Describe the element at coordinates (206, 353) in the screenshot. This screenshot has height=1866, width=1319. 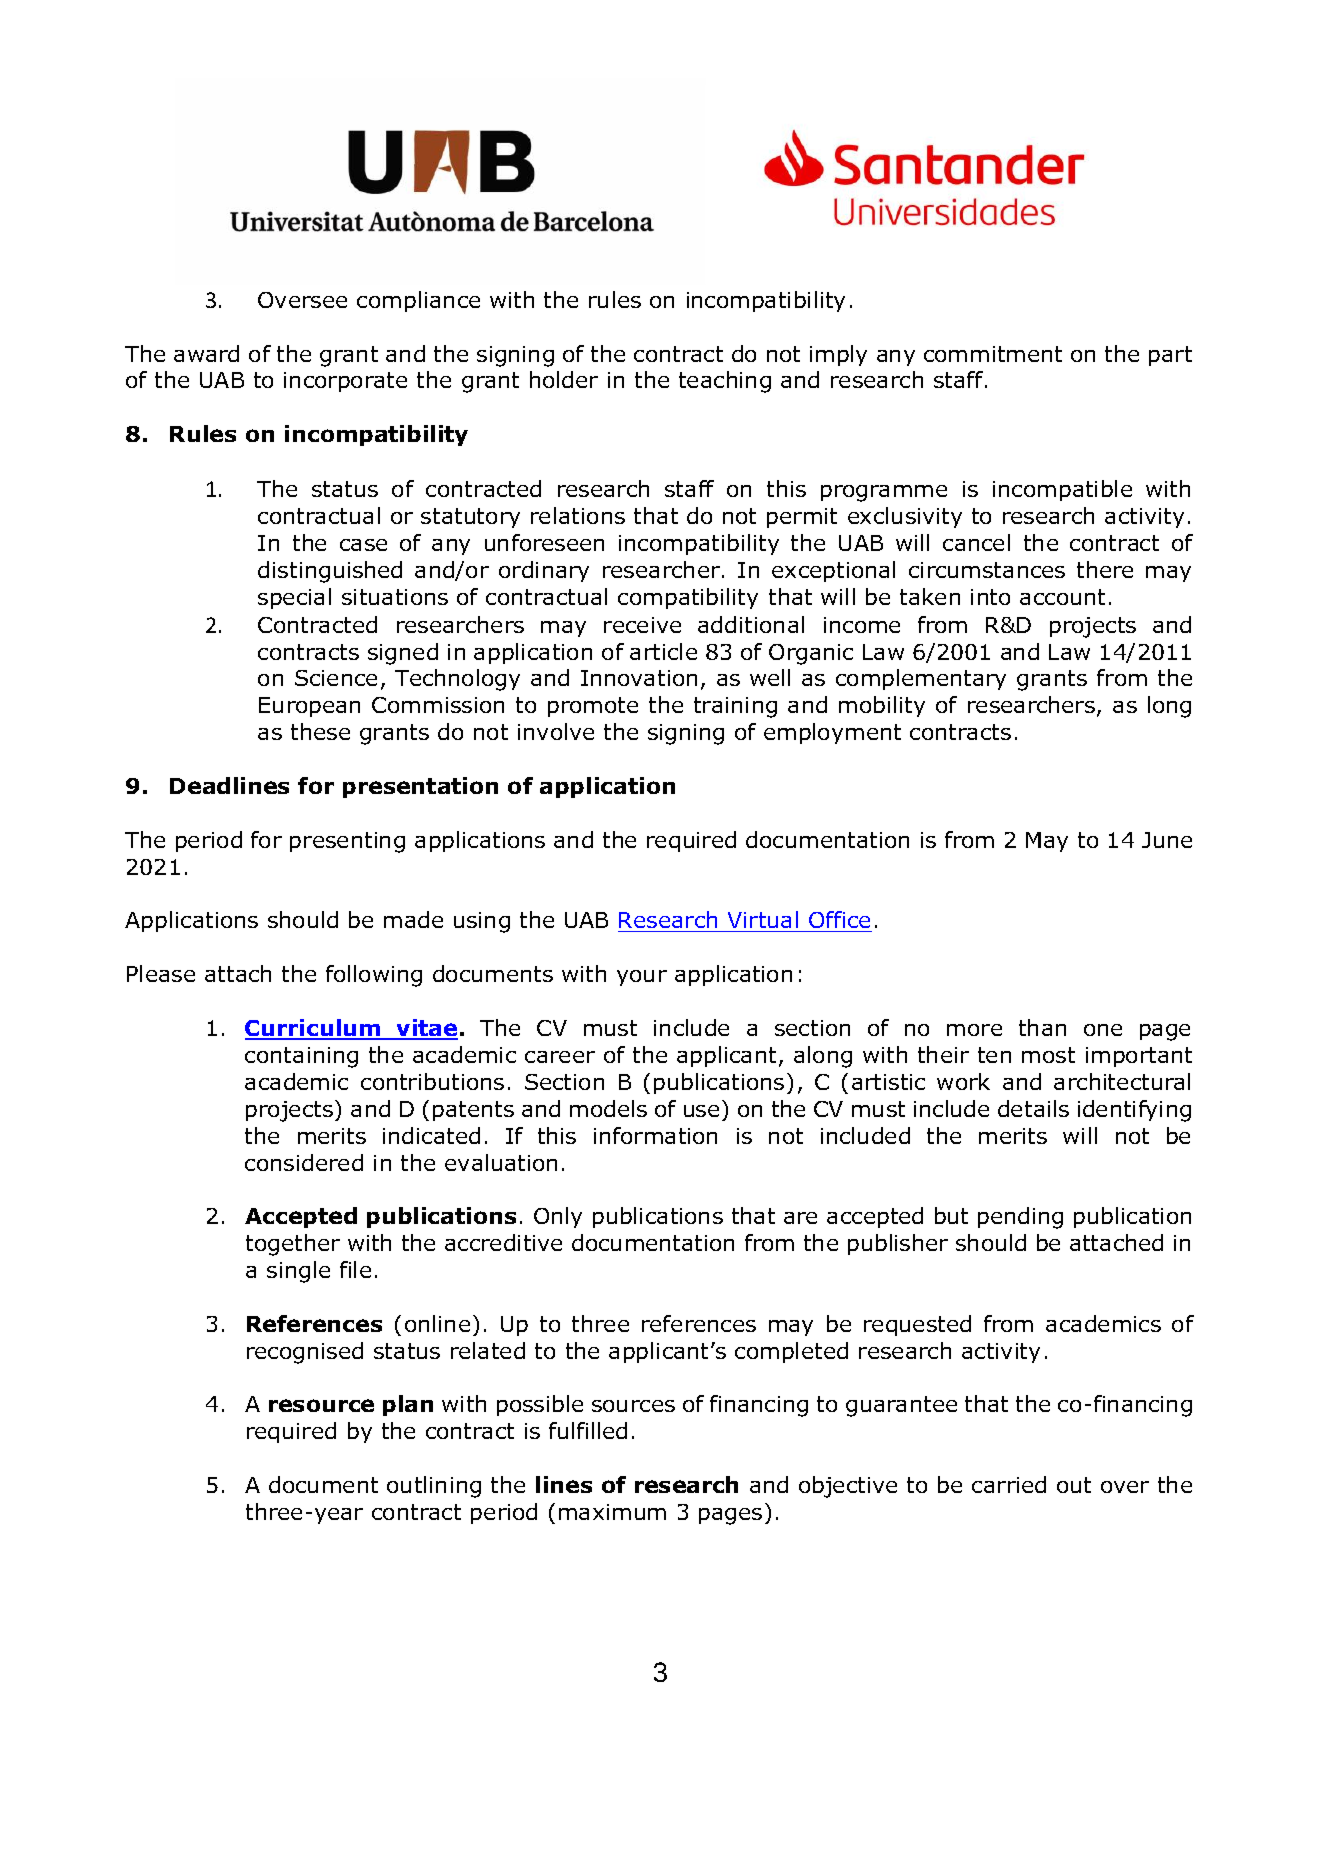
I see `award` at that location.
